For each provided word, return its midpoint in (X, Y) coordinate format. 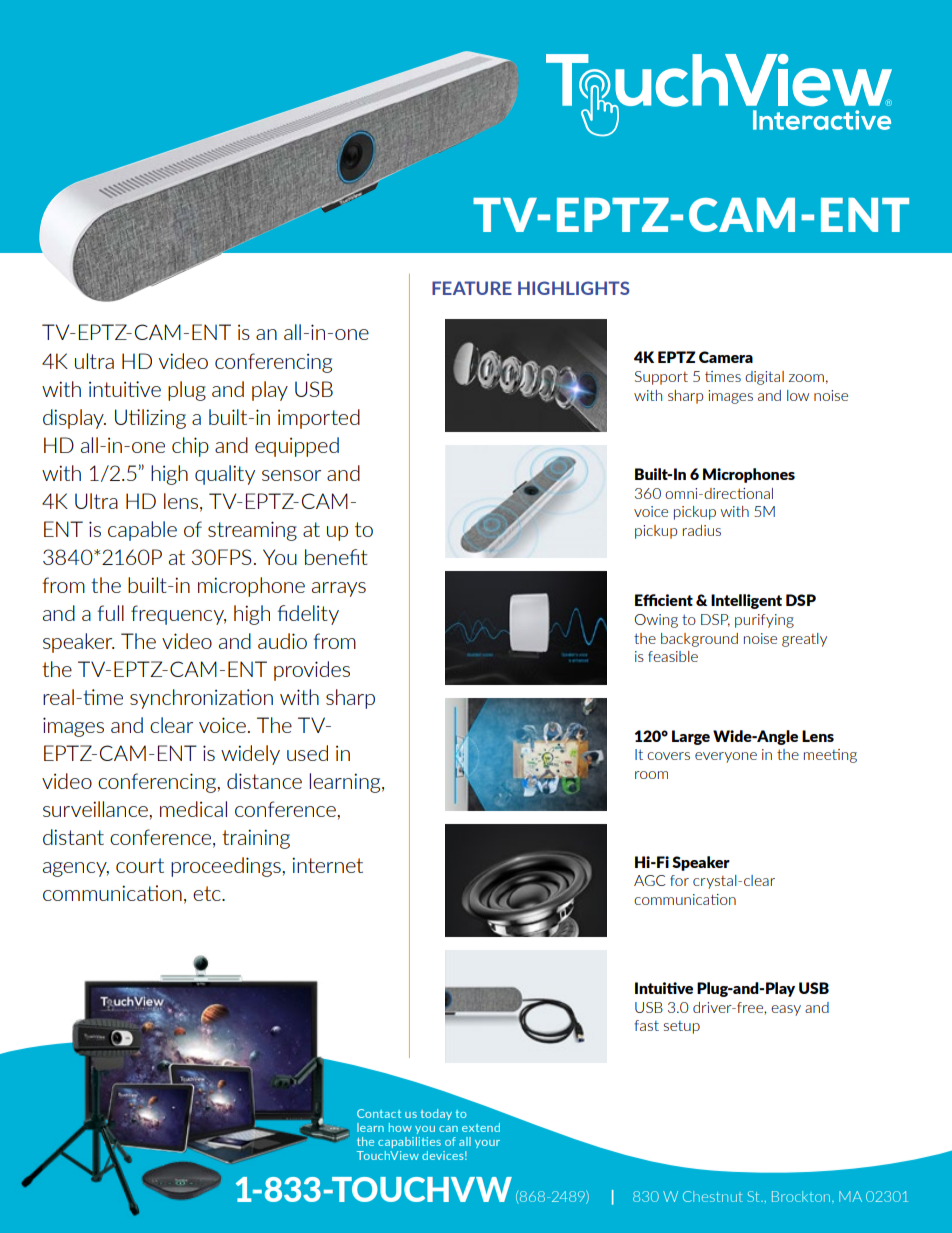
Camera (726, 357)
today (436, 1114)
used (307, 753)
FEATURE (472, 288)
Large (691, 737)
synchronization (201, 699)
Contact (379, 1113)
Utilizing (150, 419)
